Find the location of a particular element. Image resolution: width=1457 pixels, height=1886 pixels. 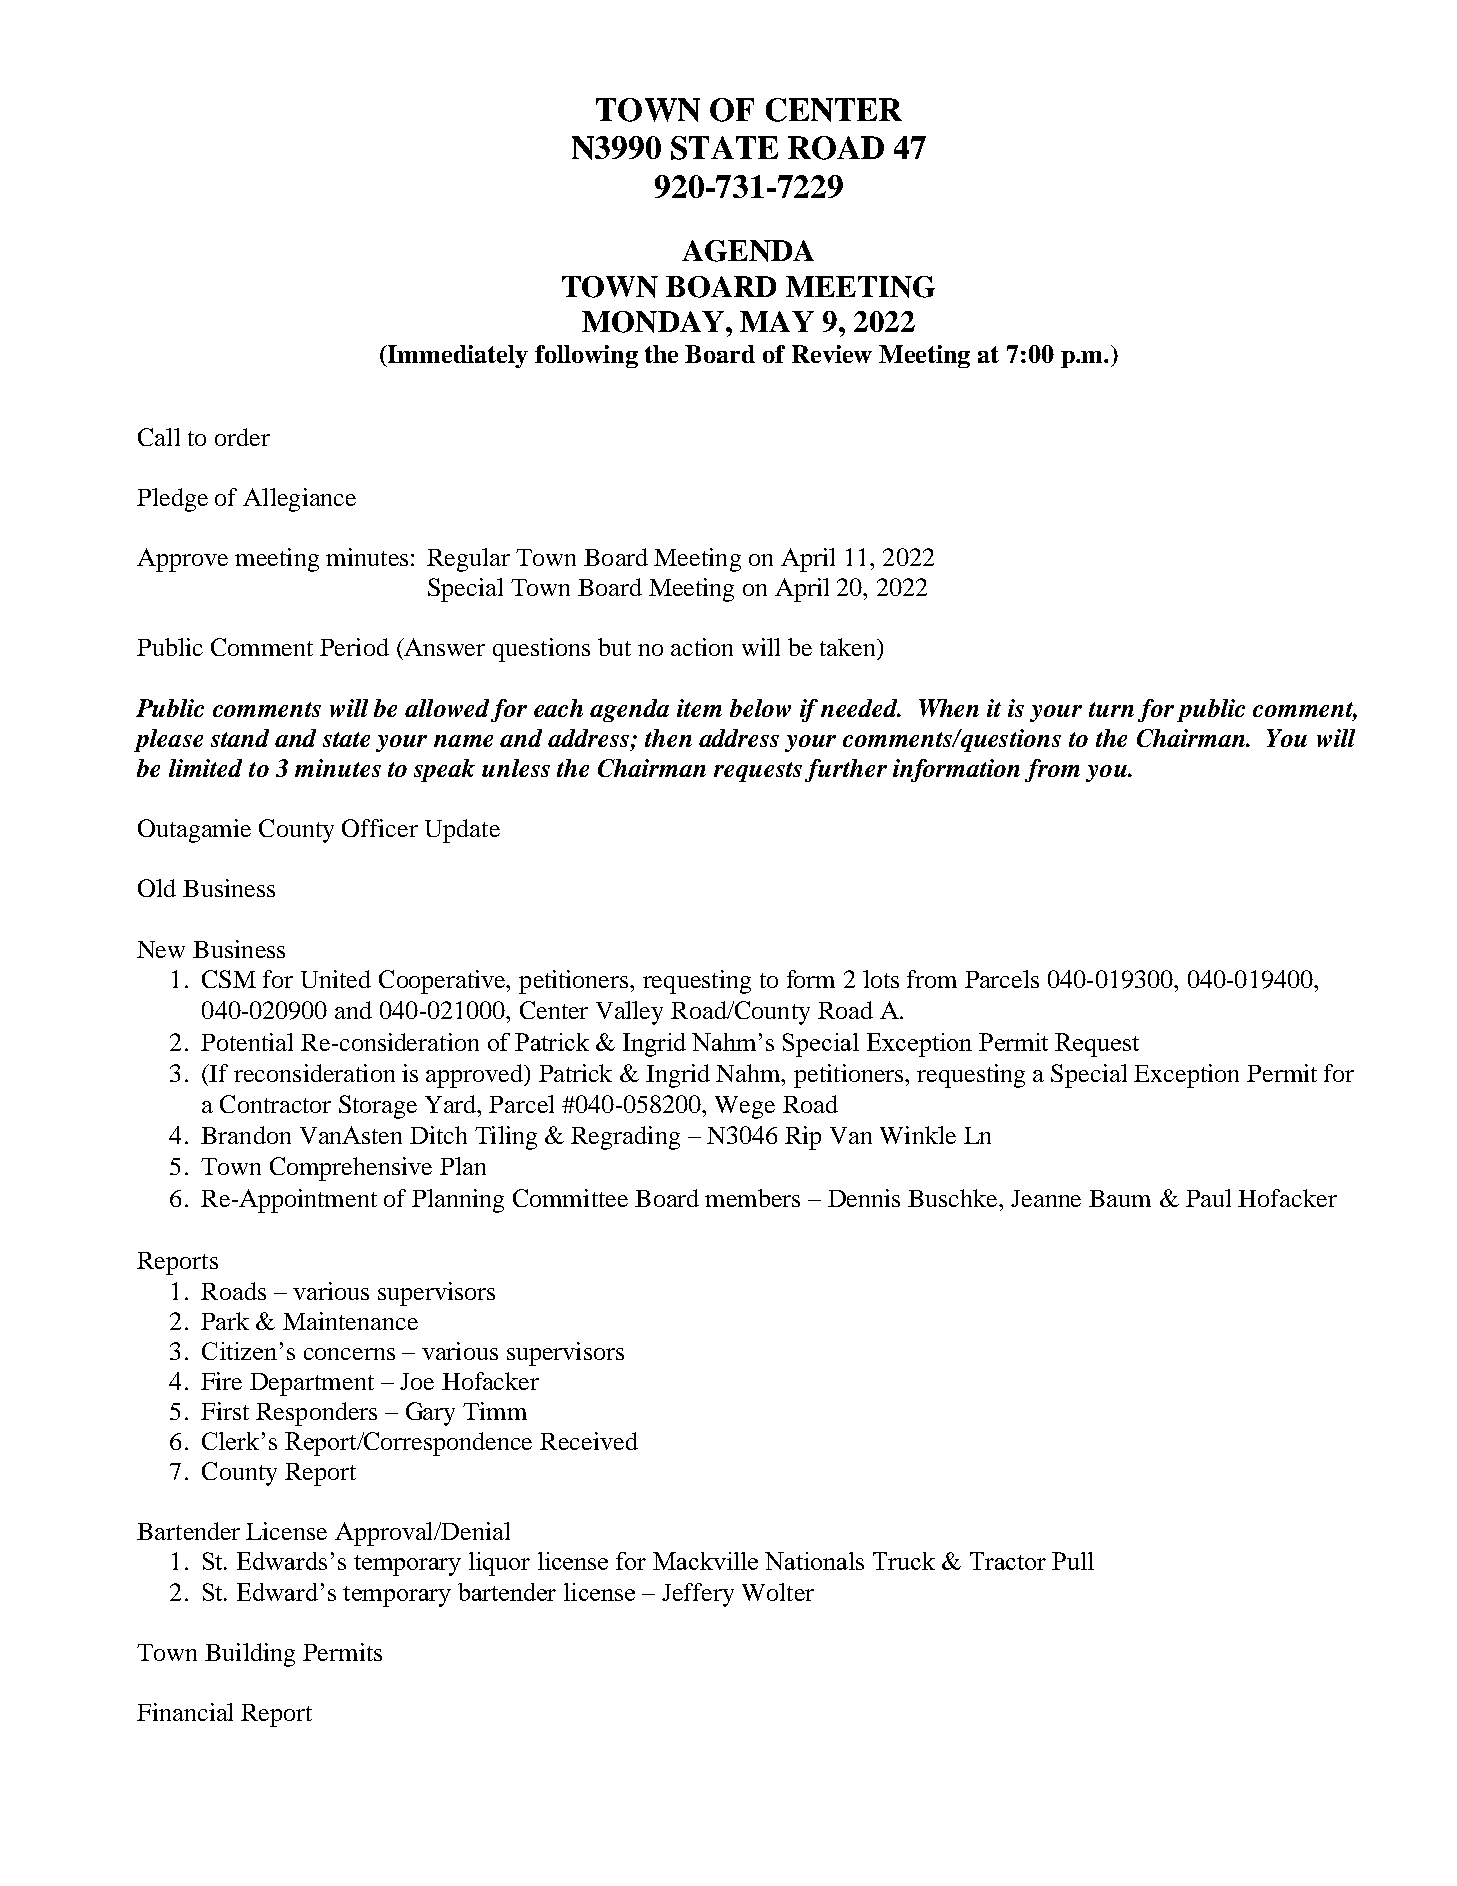

members is located at coordinates (752, 1198).
